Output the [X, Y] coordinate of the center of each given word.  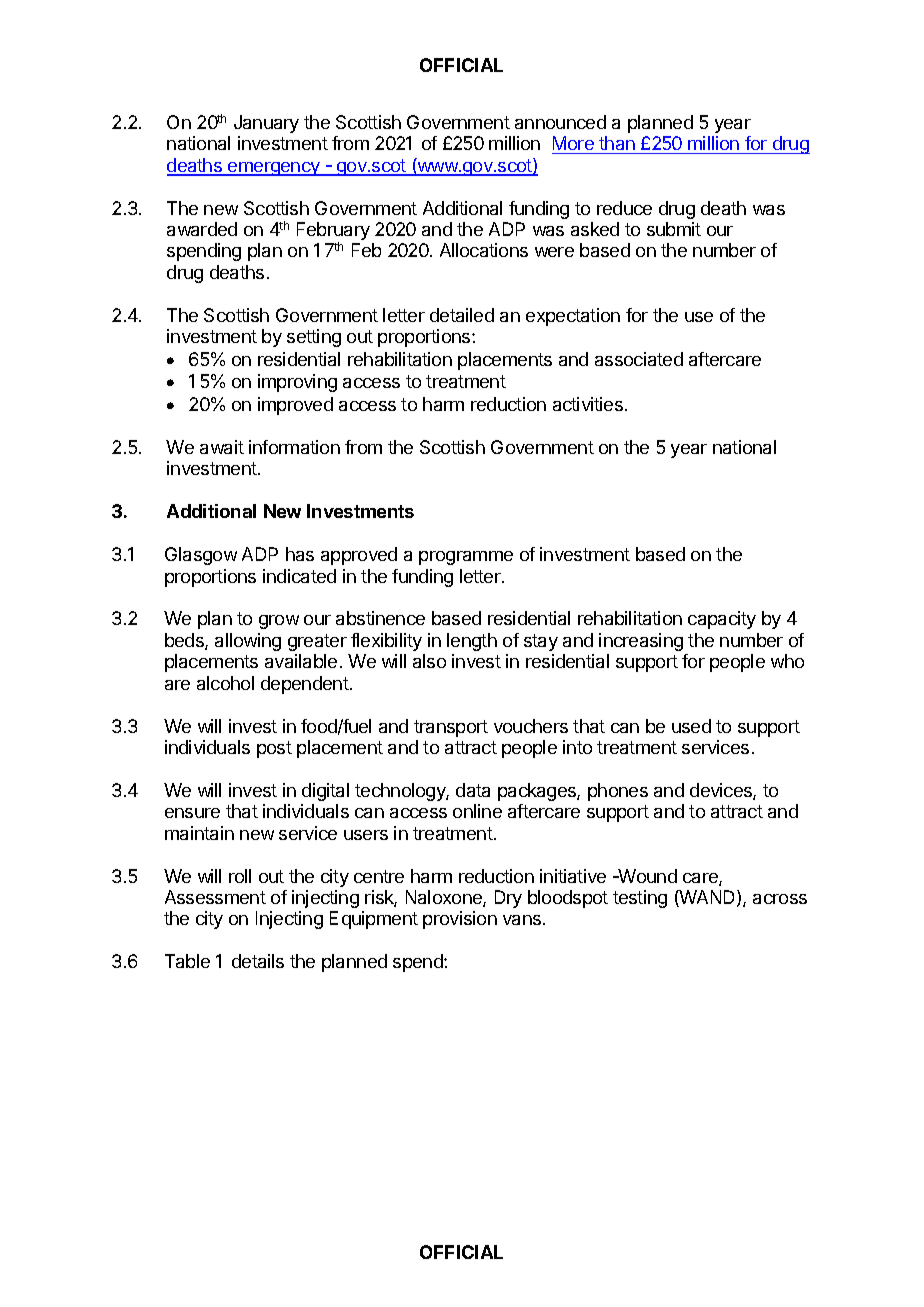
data [473, 790]
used [691, 726]
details [258, 961]
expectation [573, 317]
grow [279, 622]
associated [639, 359]
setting [314, 338]
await [222, 447]
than [617, 143]
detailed [462, 315]
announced [560, 122]
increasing [641, 642]
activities [588, 404]
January [266, 124]
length [472, 642]
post [274, 749]
